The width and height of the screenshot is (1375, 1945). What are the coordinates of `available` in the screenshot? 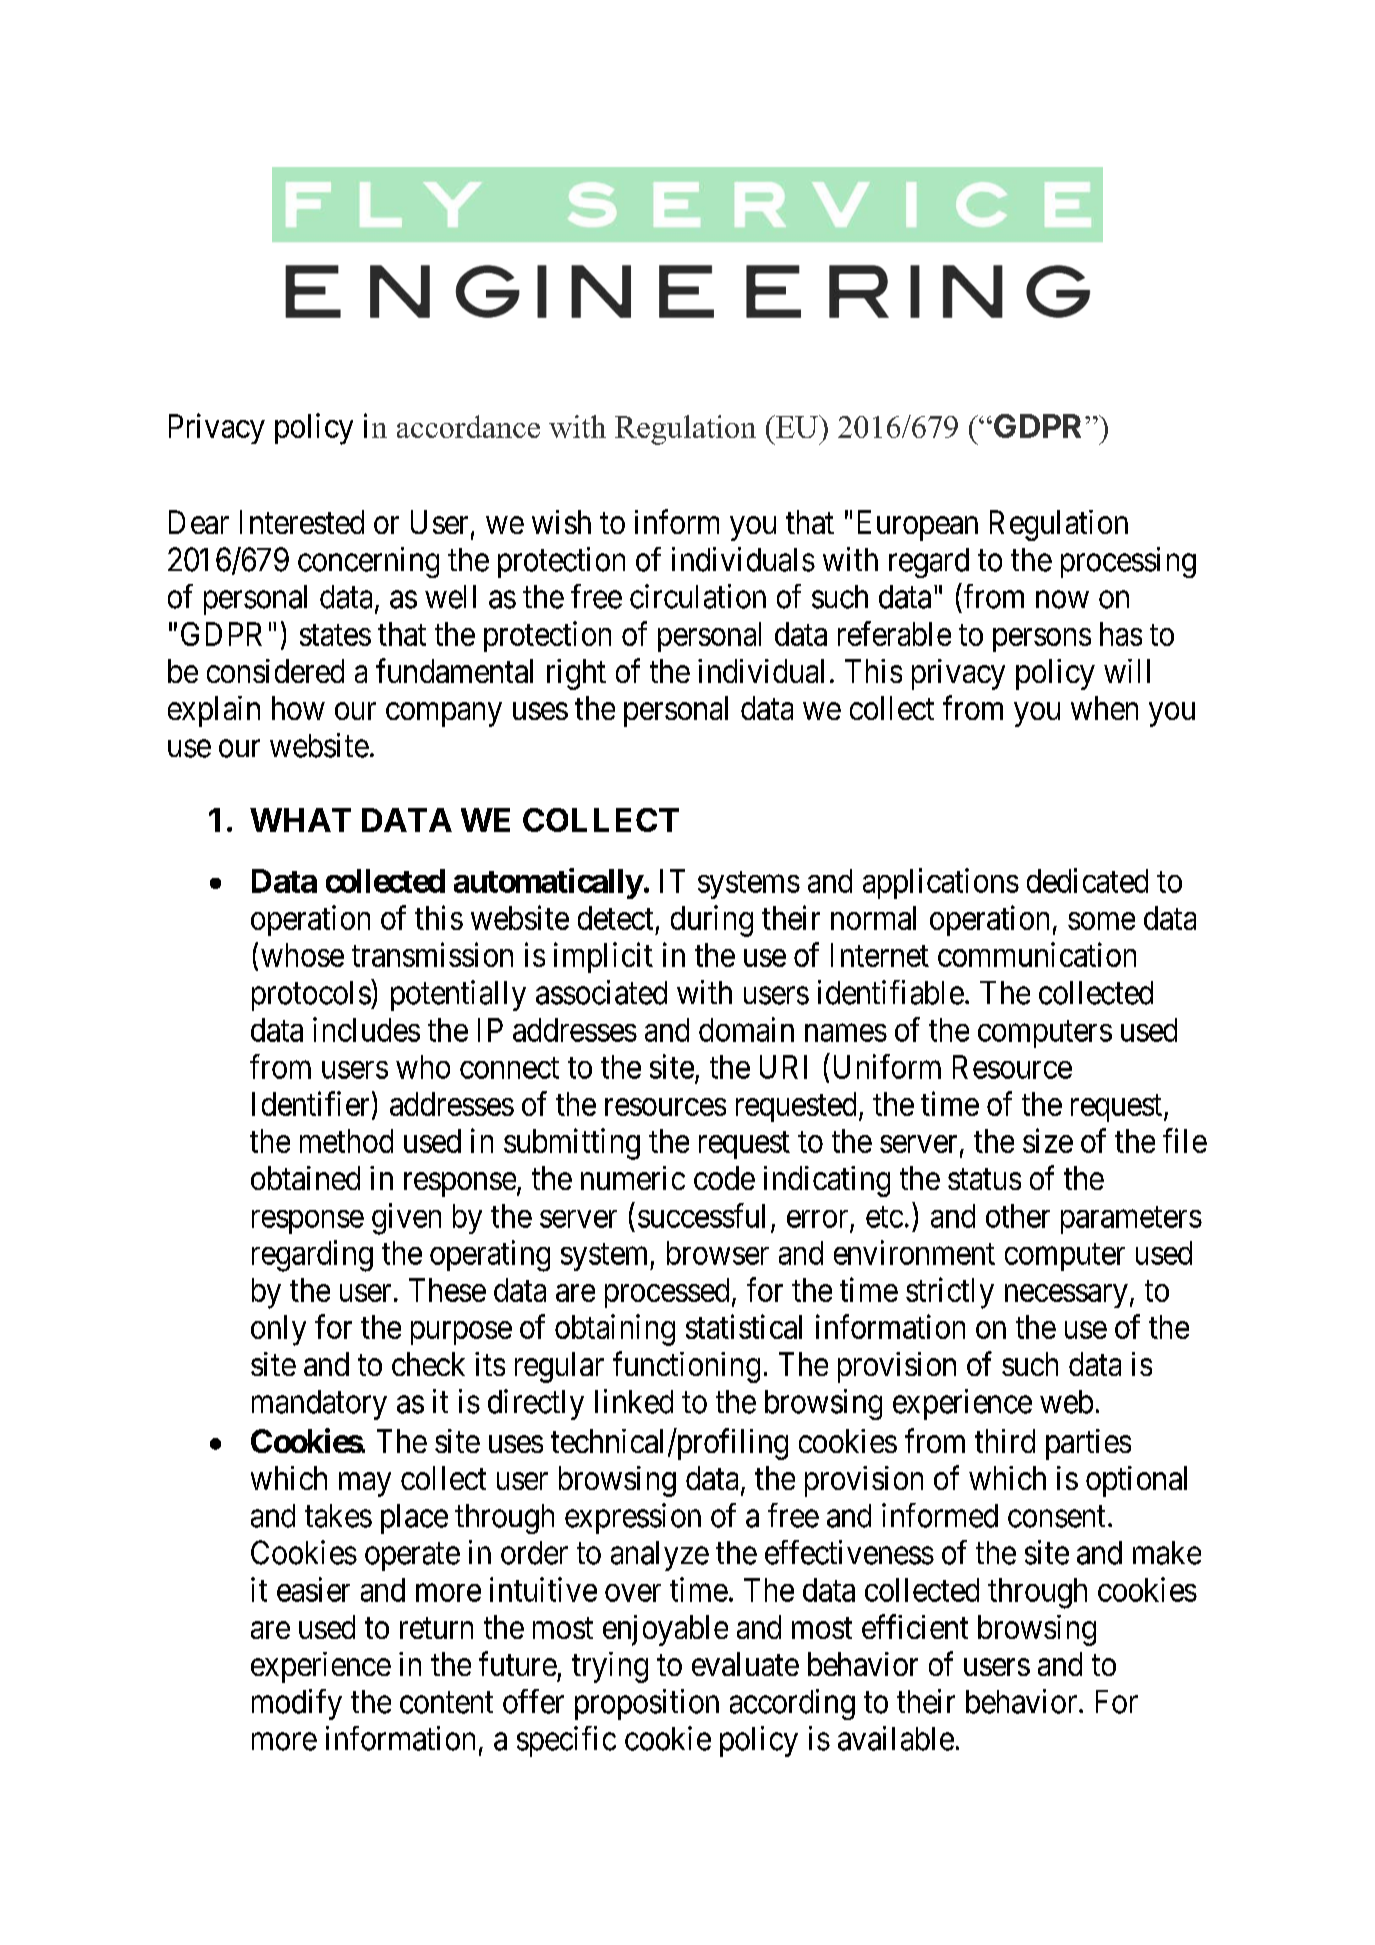 It's located at (896, 1738).
